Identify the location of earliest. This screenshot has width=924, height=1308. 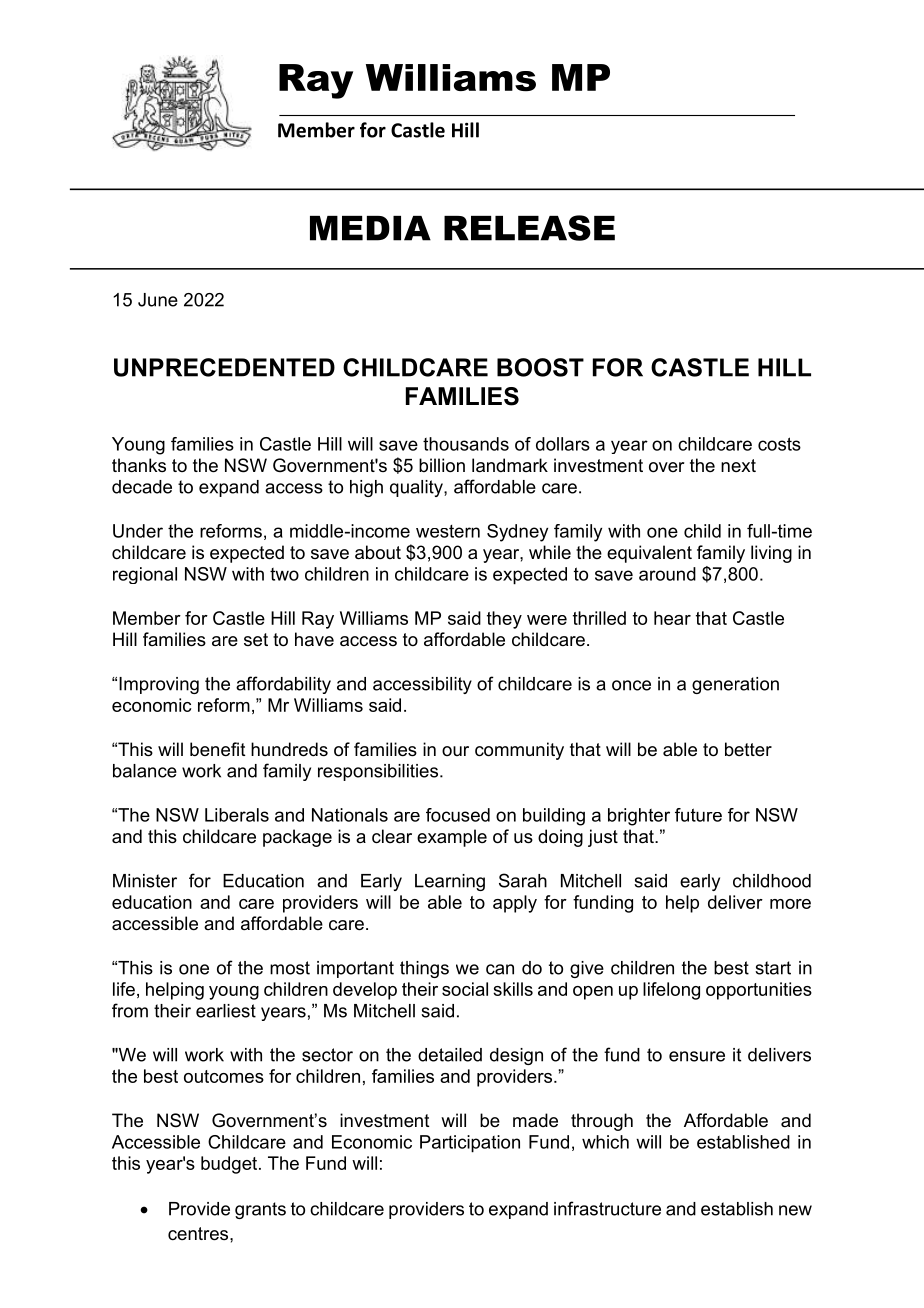
(226, 1011).
